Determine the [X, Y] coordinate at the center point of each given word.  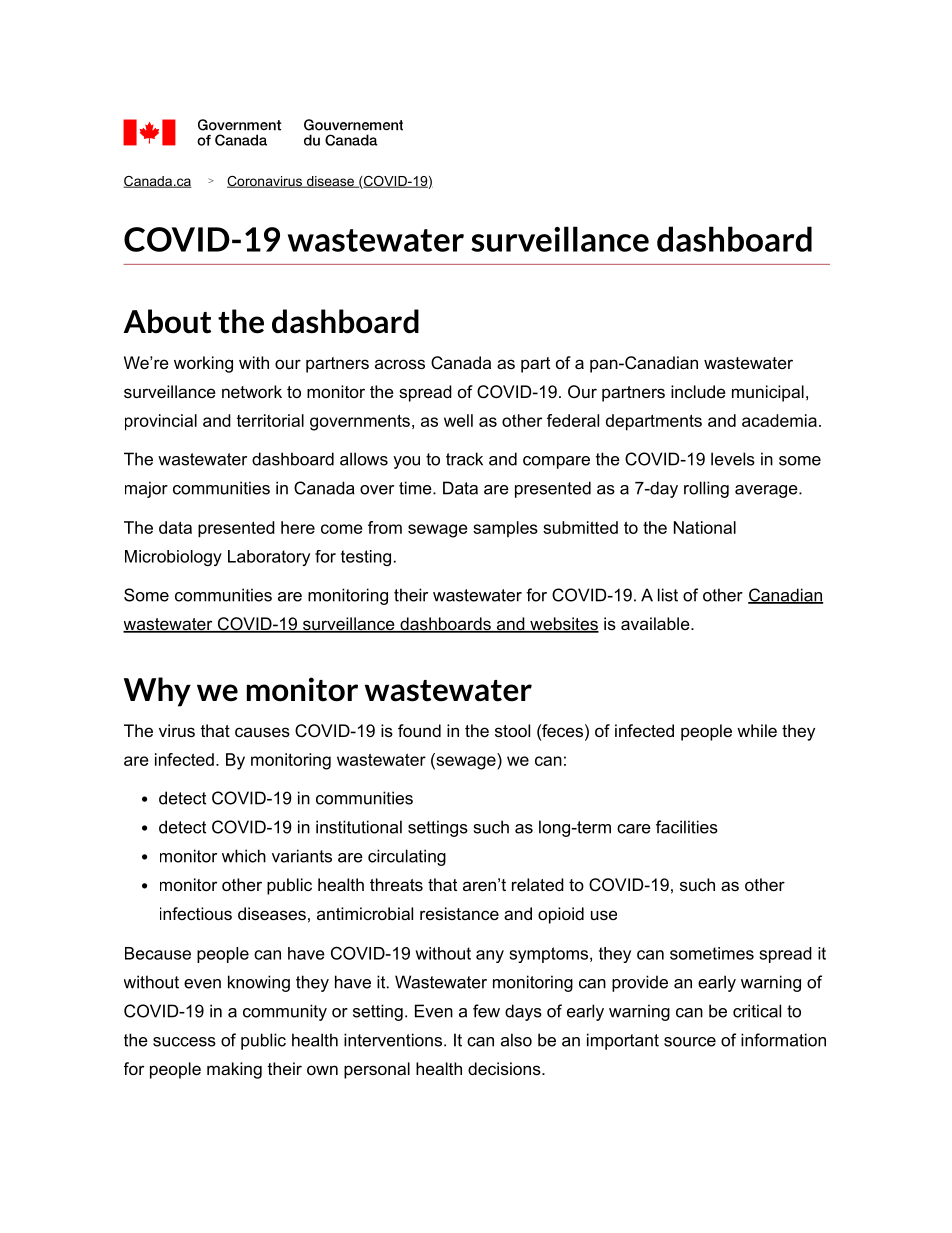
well [458, 420]
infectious [196, 913]
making [234, 1070]
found [419, 730]
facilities [687, 827]
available [656, 623]
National [705, 527]
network [252, 391]
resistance [459, 913]
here [298, 527]
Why [157, 692]
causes [262, 732]
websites [563, 625]
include [698, 391]
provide [640, 983]
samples [505, 529]
